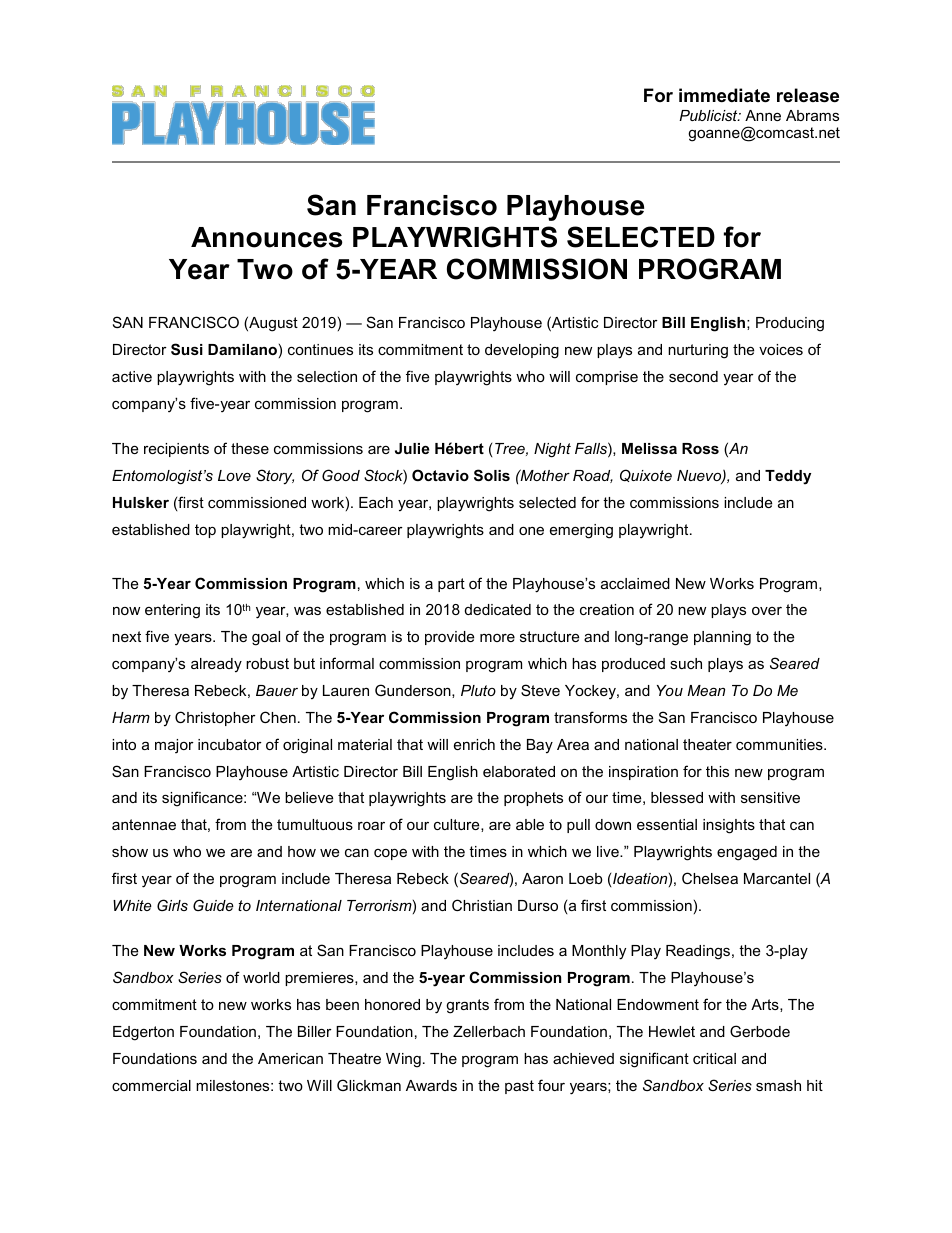  I want to click on developing, so click(522, 351).
